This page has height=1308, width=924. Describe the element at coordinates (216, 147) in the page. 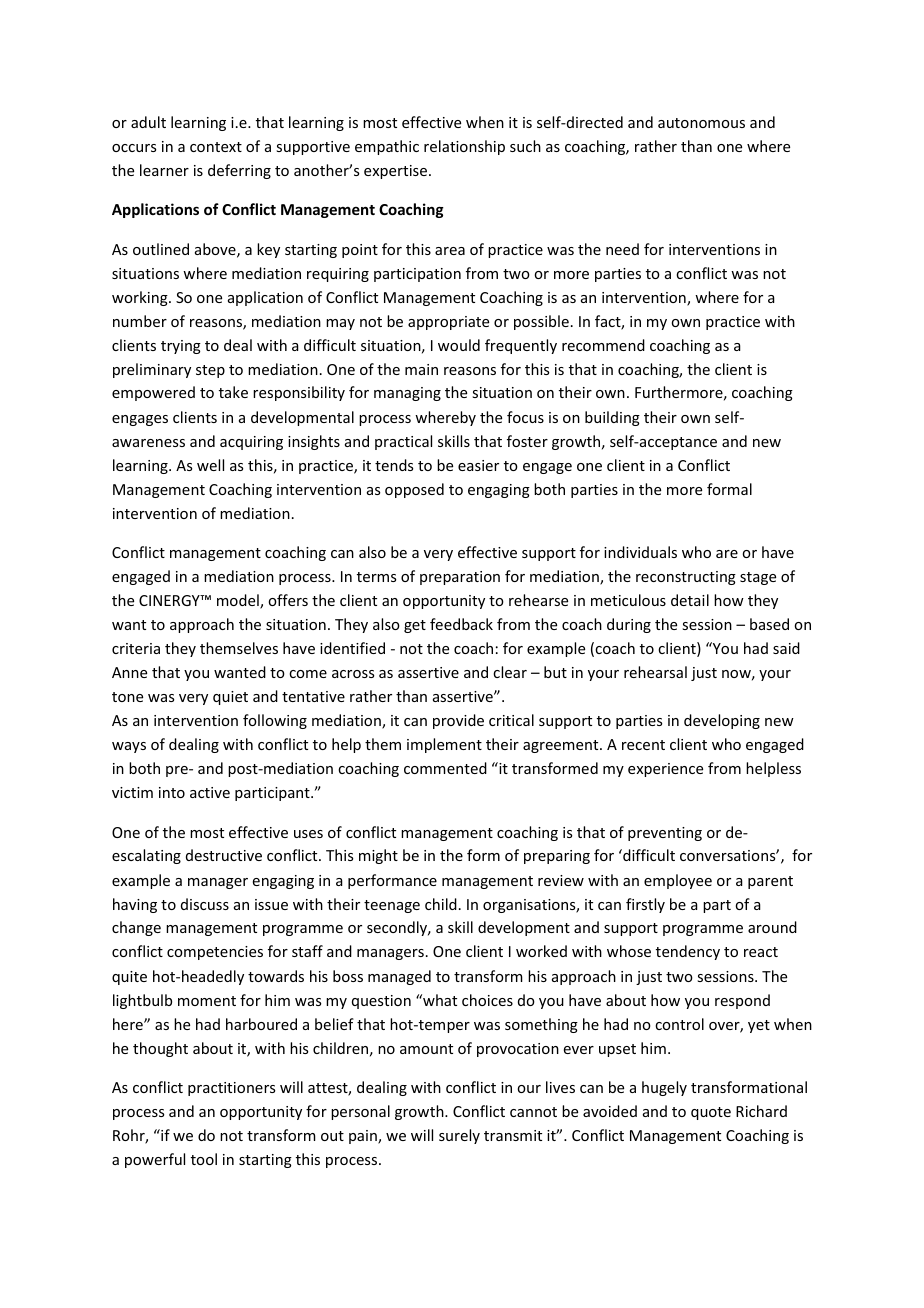

I see `context` at that location.
